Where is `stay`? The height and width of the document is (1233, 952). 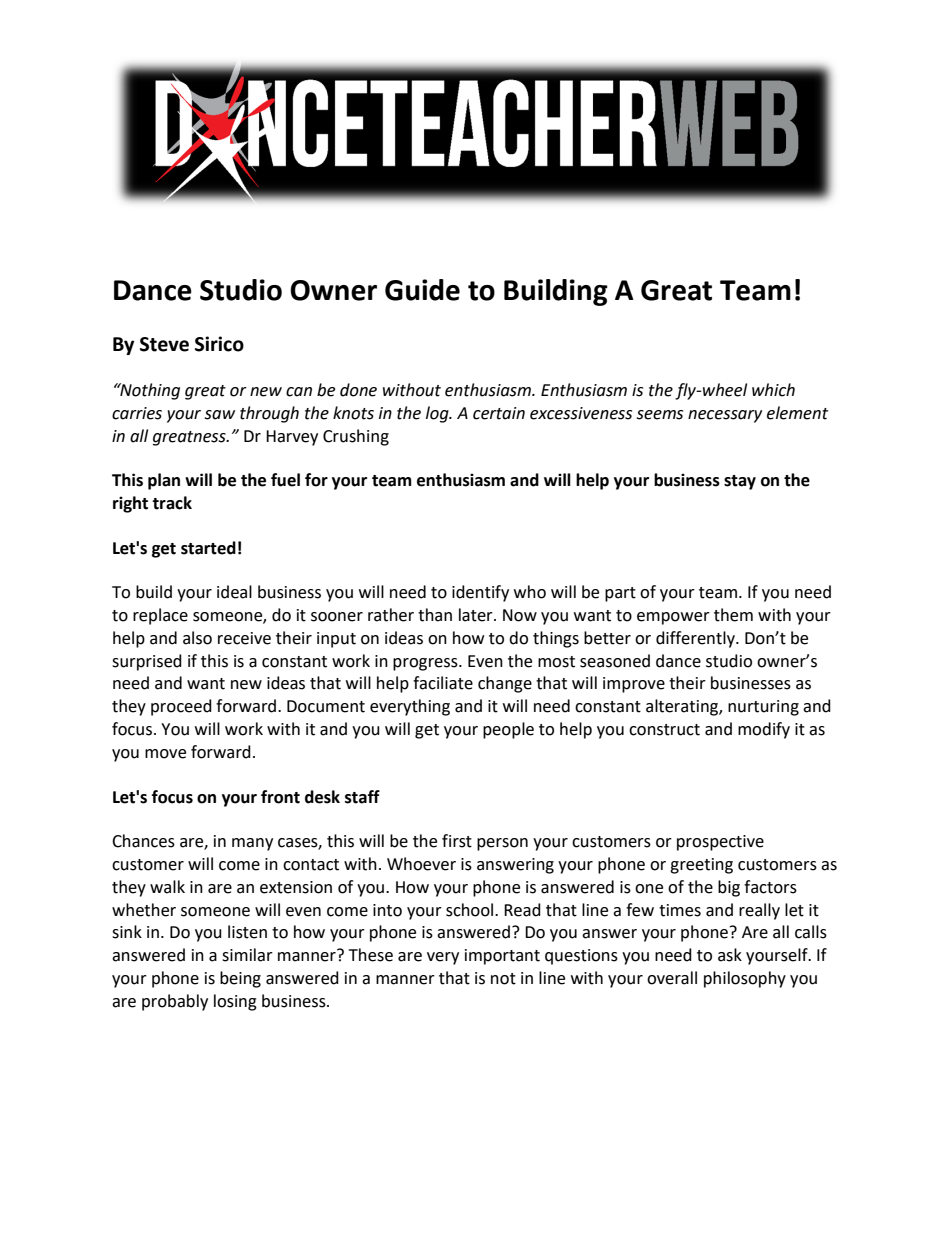
stay is located at coordinates (740, 482).
